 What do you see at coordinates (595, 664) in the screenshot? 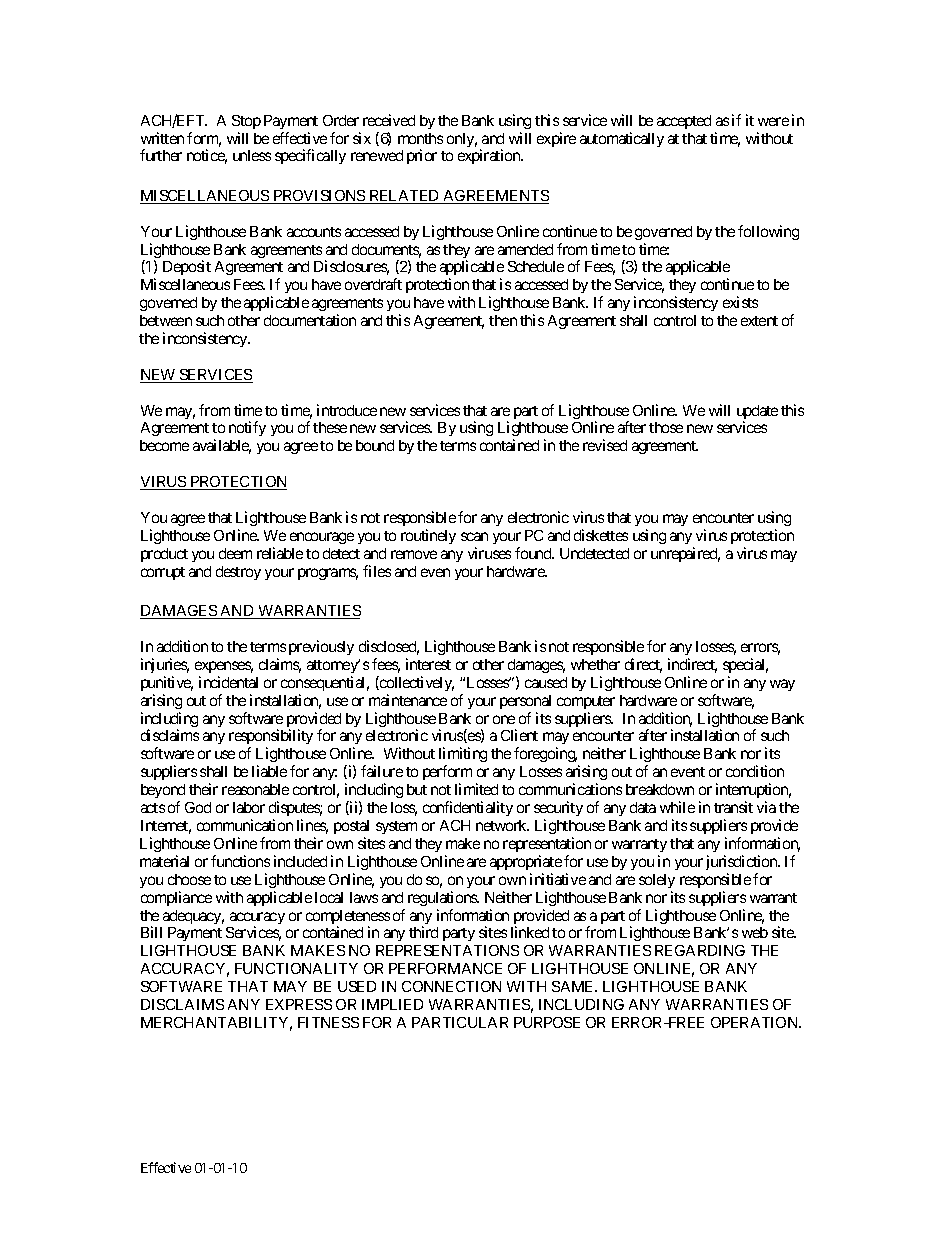
I see `whether` at bounding box center [595, 664].
